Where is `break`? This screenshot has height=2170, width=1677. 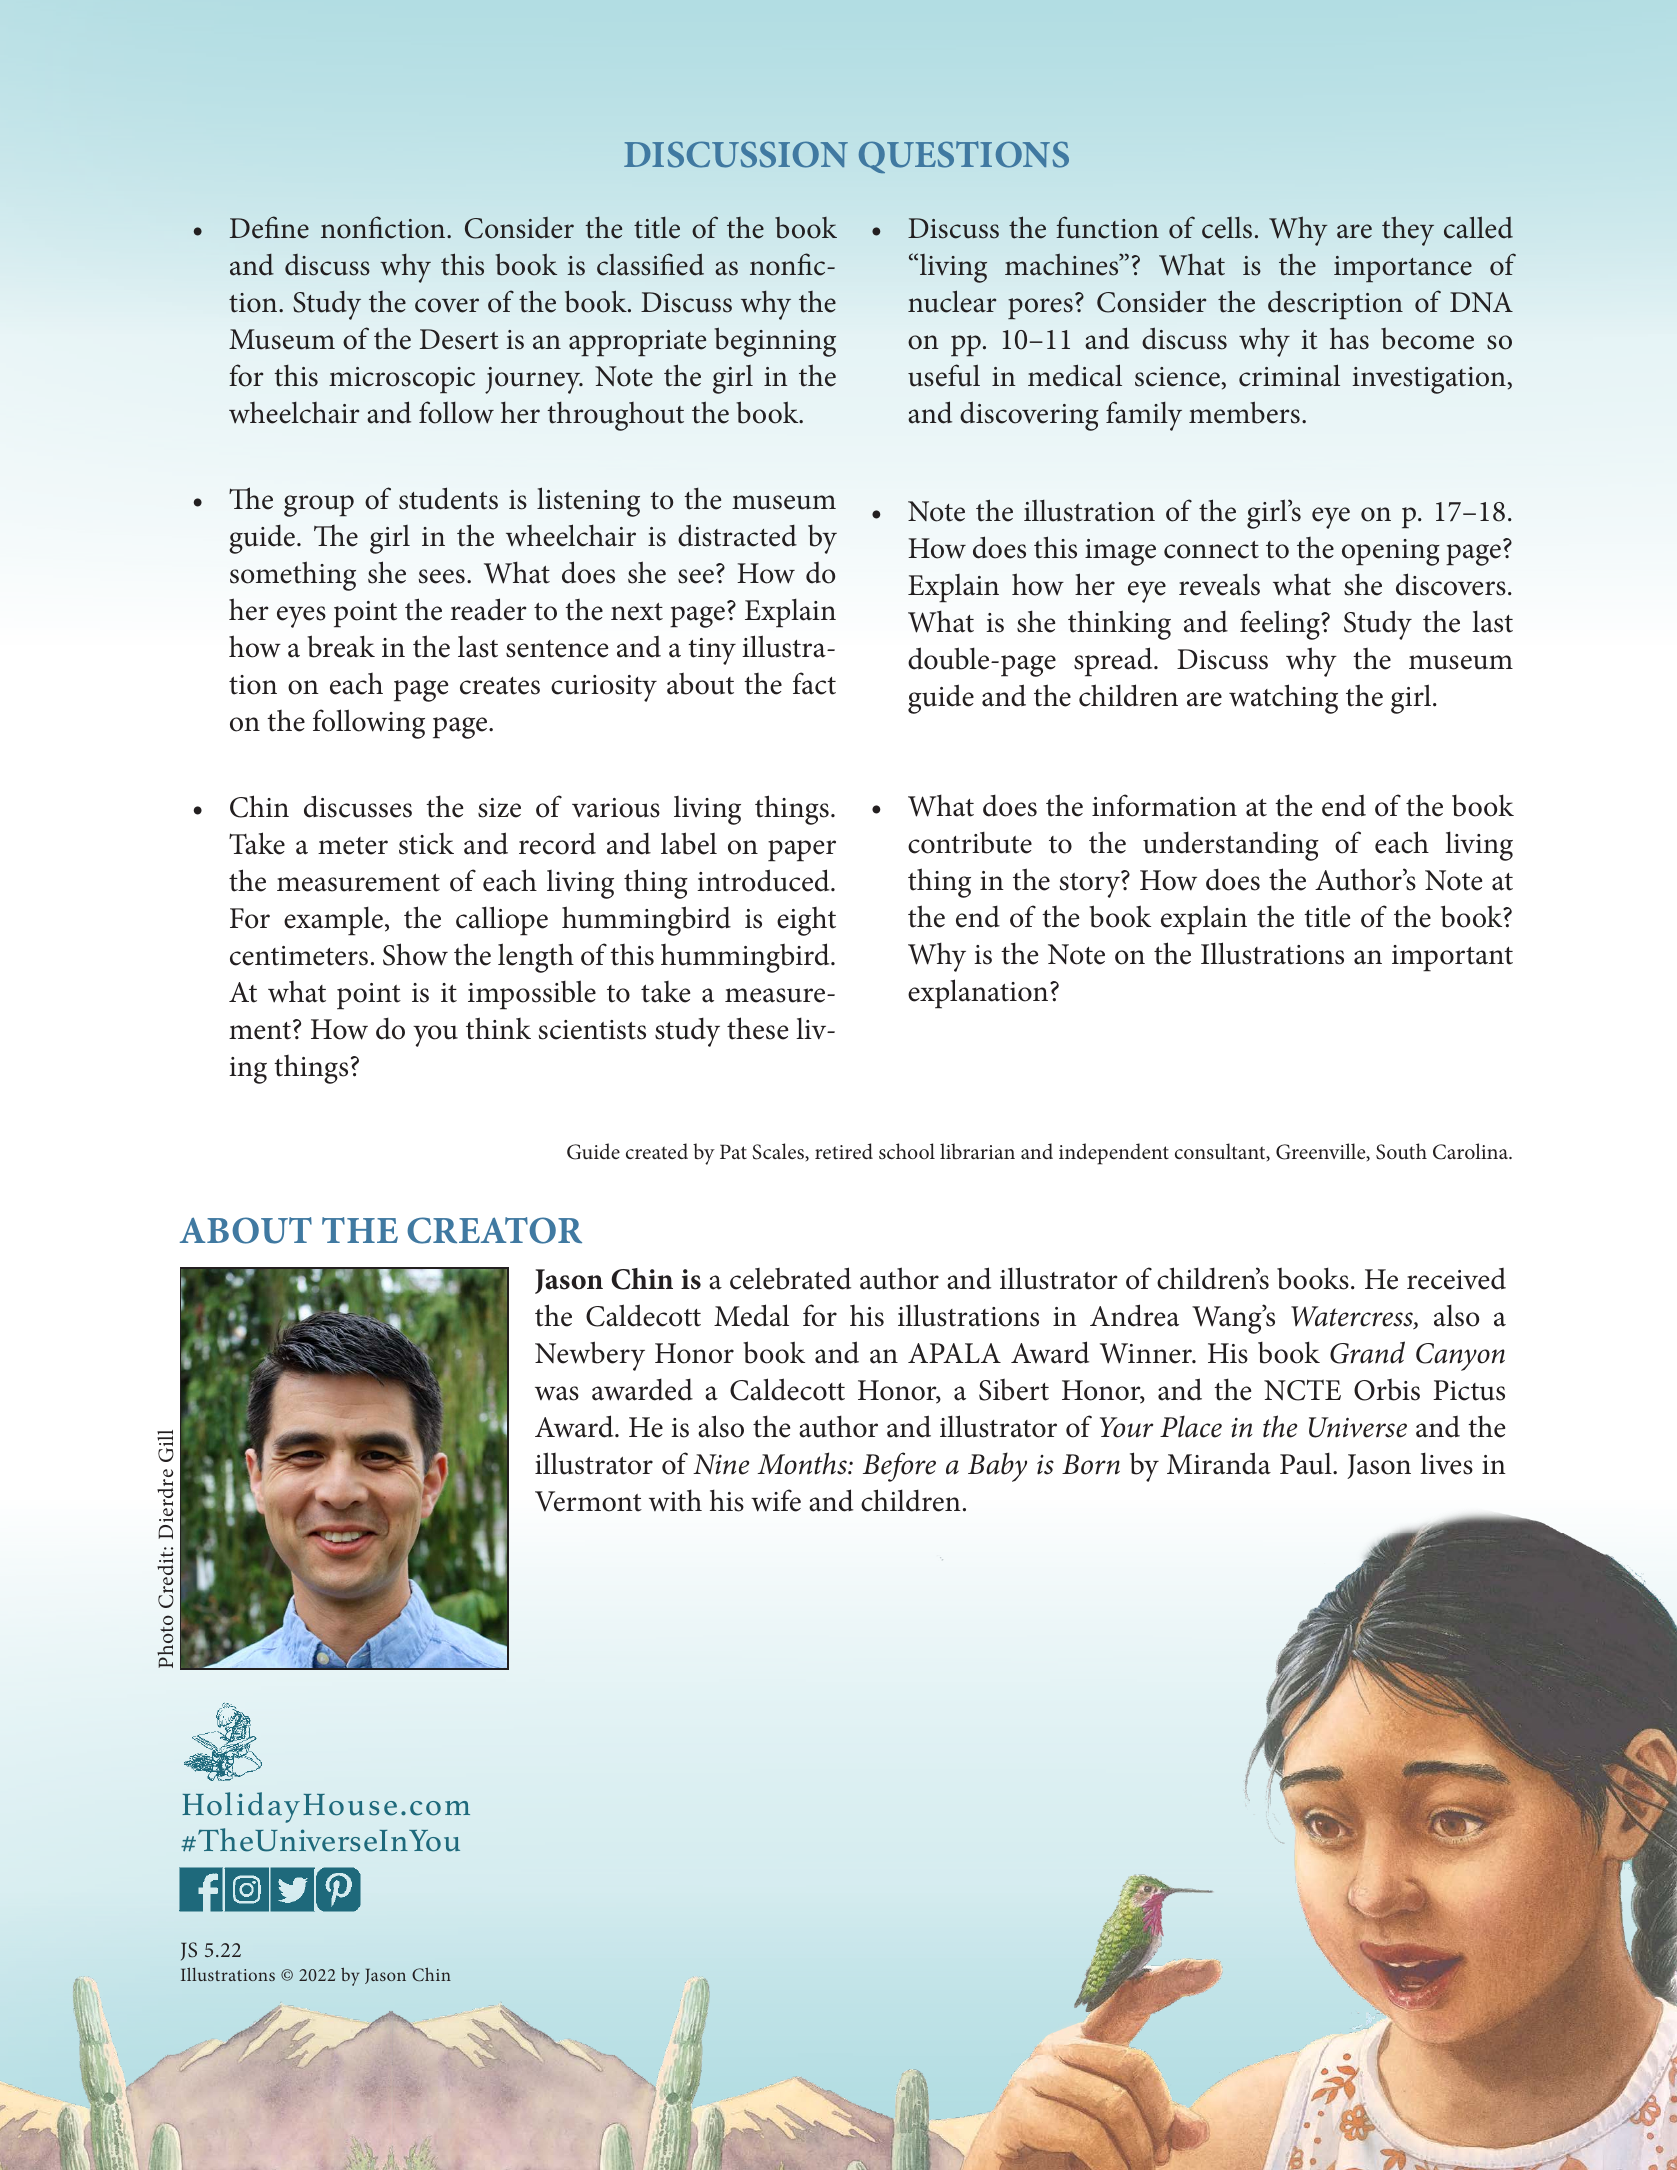 break is located at coordinates (341, 646).
